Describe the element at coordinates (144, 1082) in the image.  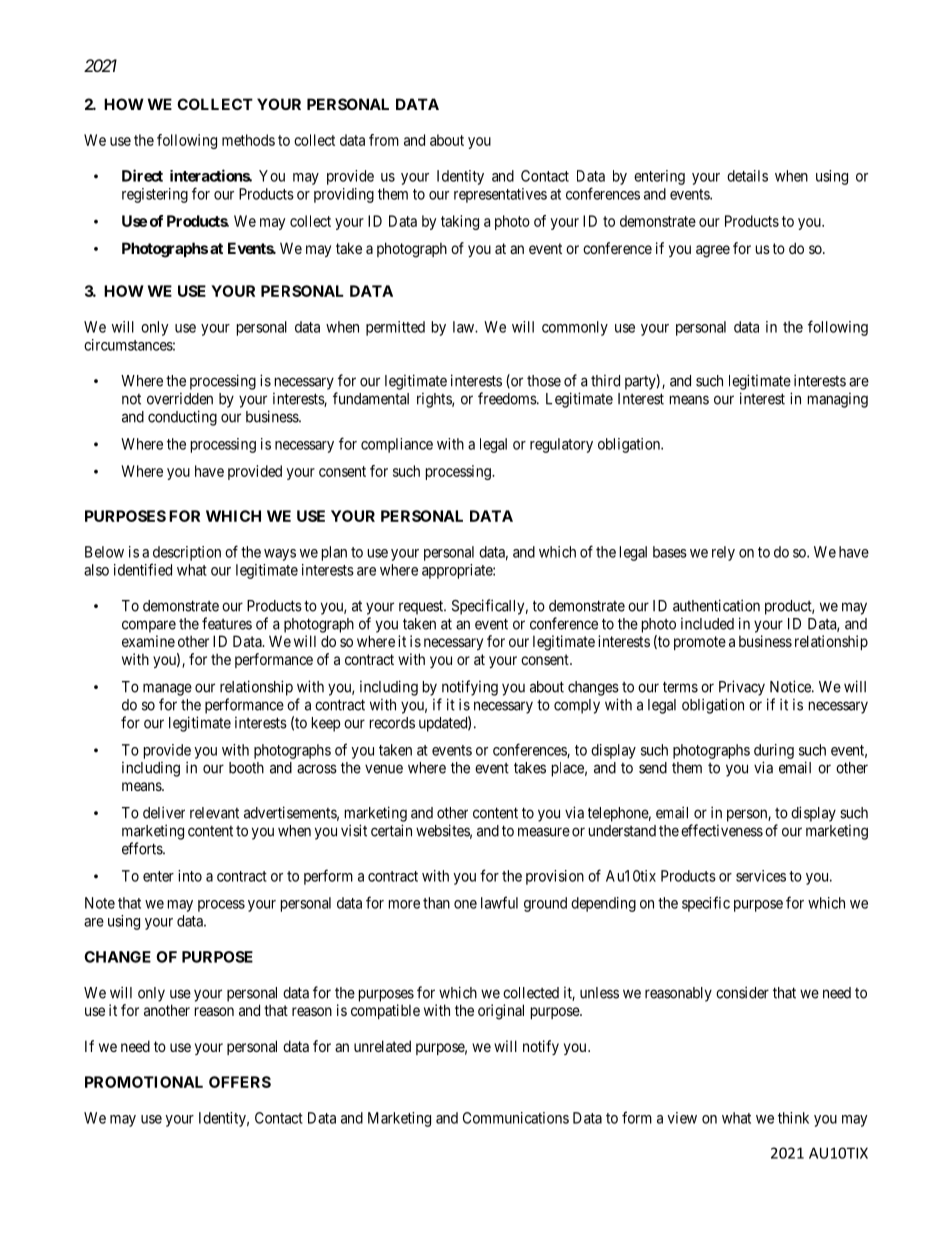
I see `PROMOTIONAL` at that location.
